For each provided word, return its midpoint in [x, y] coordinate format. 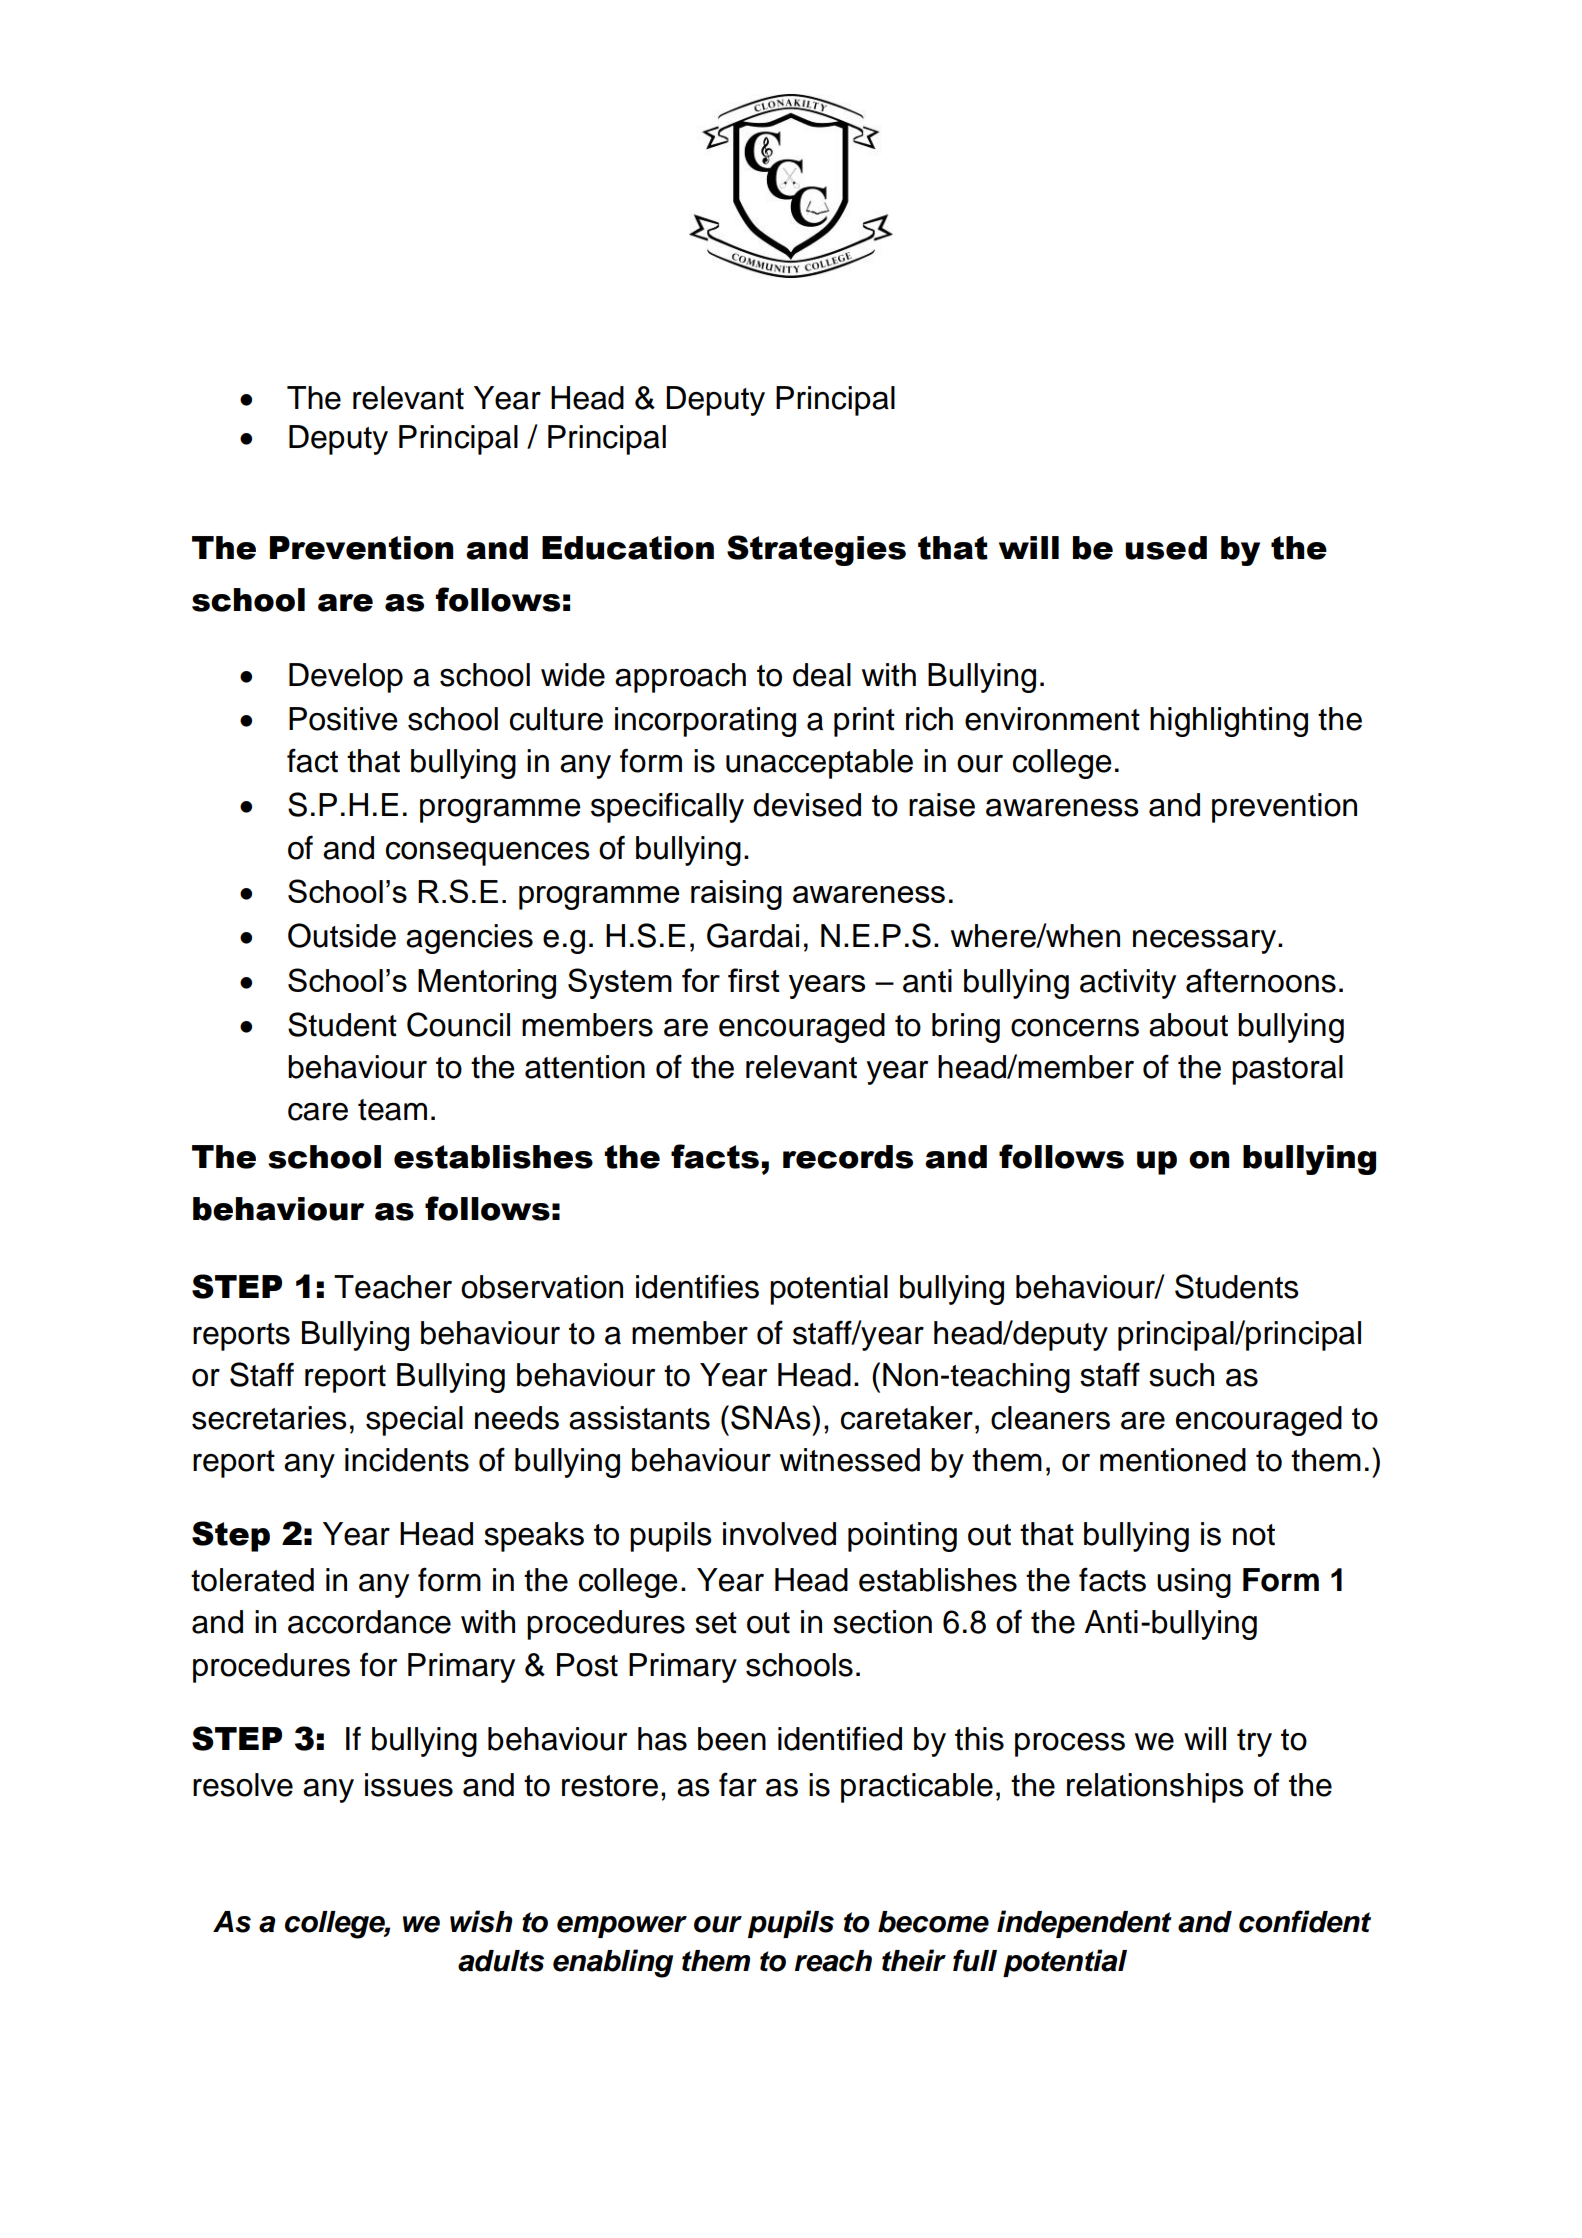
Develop [346, 678]
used [1166, 548]
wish [481, 1921]
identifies [697, 1286]
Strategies [816, 550]
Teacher [393, 1287]
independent [1084, 1924]
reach [833, 1961]
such [1181, 1375]
